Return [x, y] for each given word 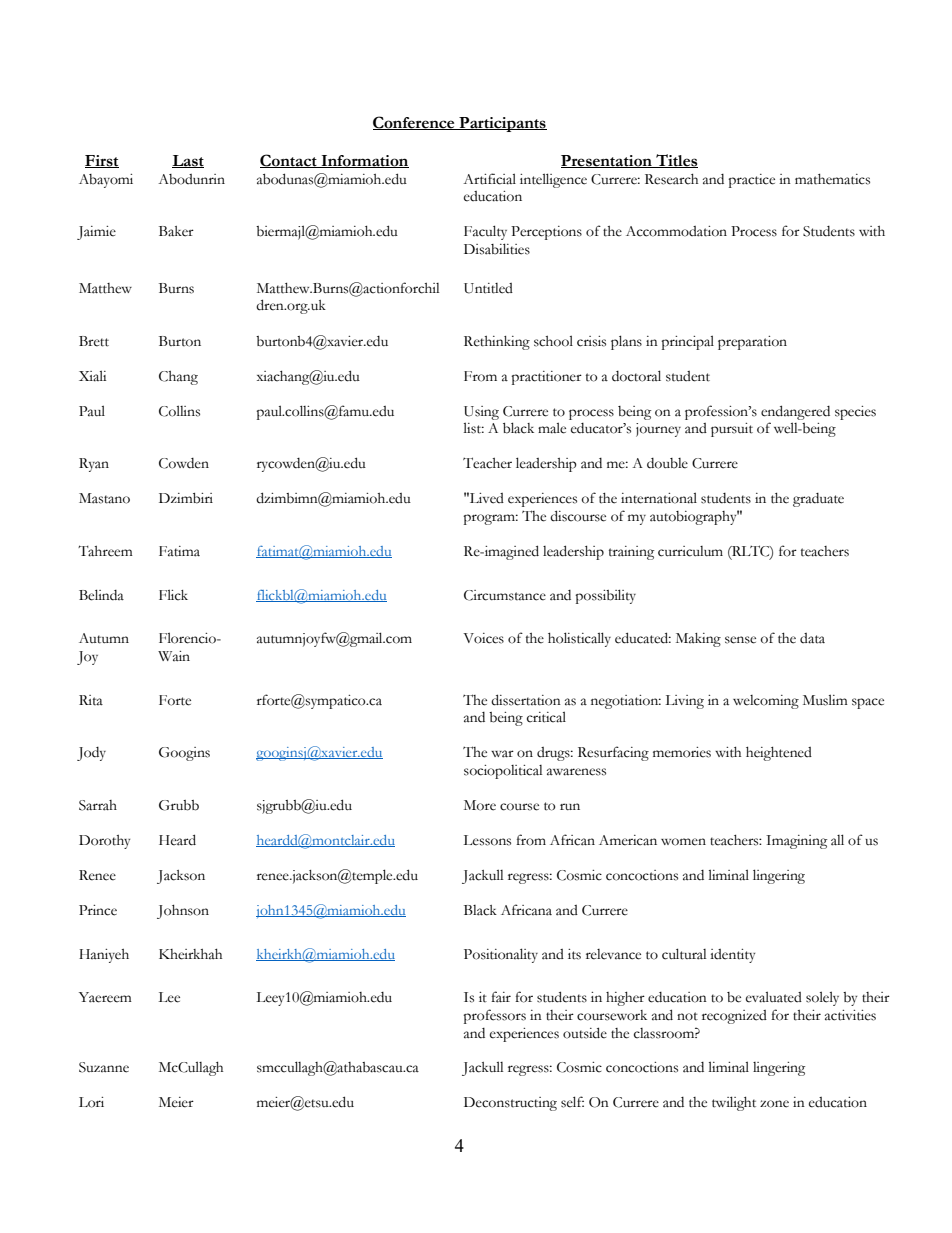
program [490, 519]
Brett [94, 341]
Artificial [489, 179]
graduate [818, 500]
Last [188, 161]
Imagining [796, 842]
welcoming [766, 702]
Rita [91, 700]
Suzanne [104, 1067]
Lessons [487, 840]
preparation [752, 343]
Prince [98, 910]
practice [751, 181]
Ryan [94, 465]
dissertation [526, 700]
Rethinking [497, 343]
